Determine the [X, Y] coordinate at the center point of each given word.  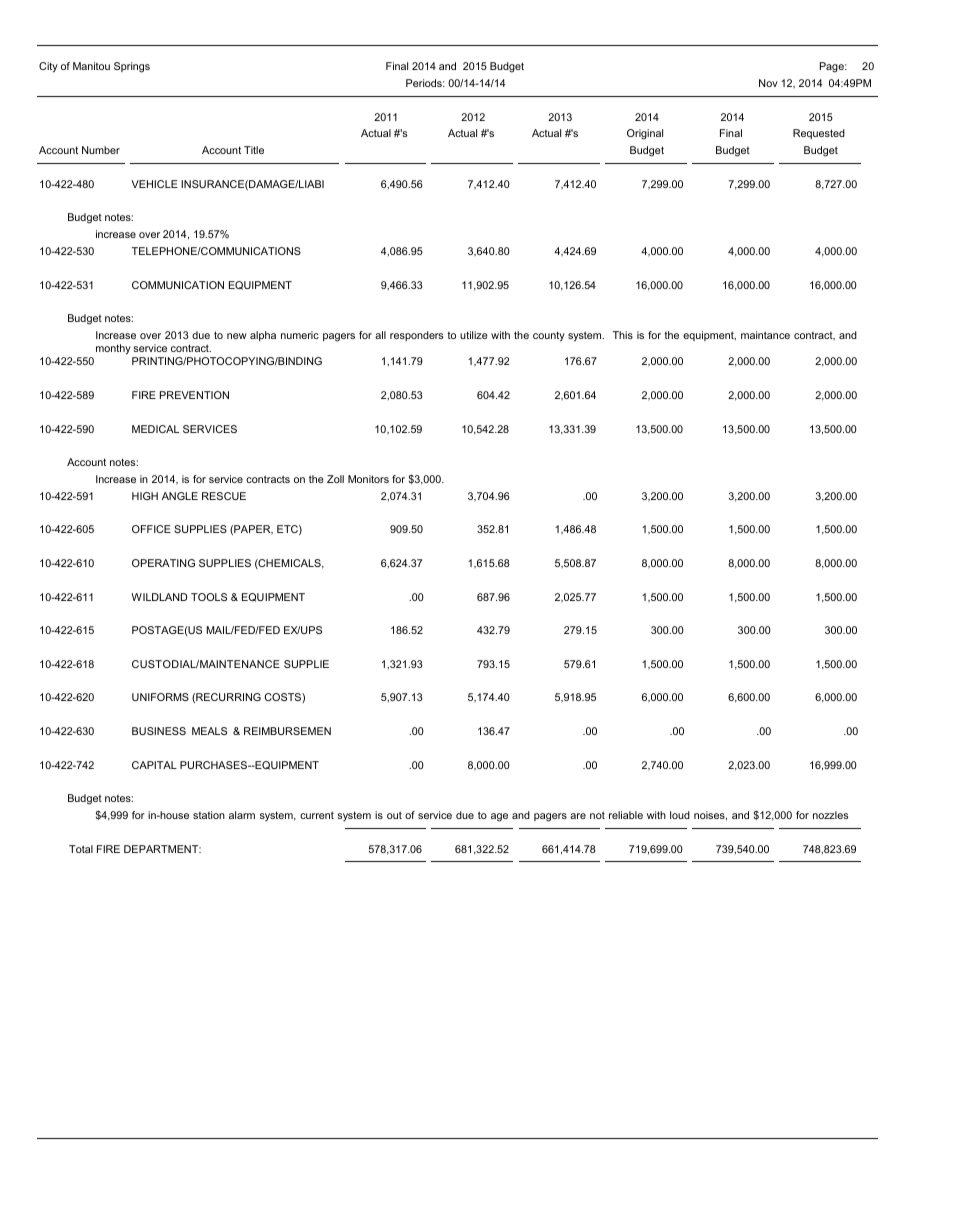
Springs [132, 67]
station [209, 815]
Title [254, 150]
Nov [768, 83]
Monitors [368, 479]
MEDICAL [155, 429]
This [623, 335]
